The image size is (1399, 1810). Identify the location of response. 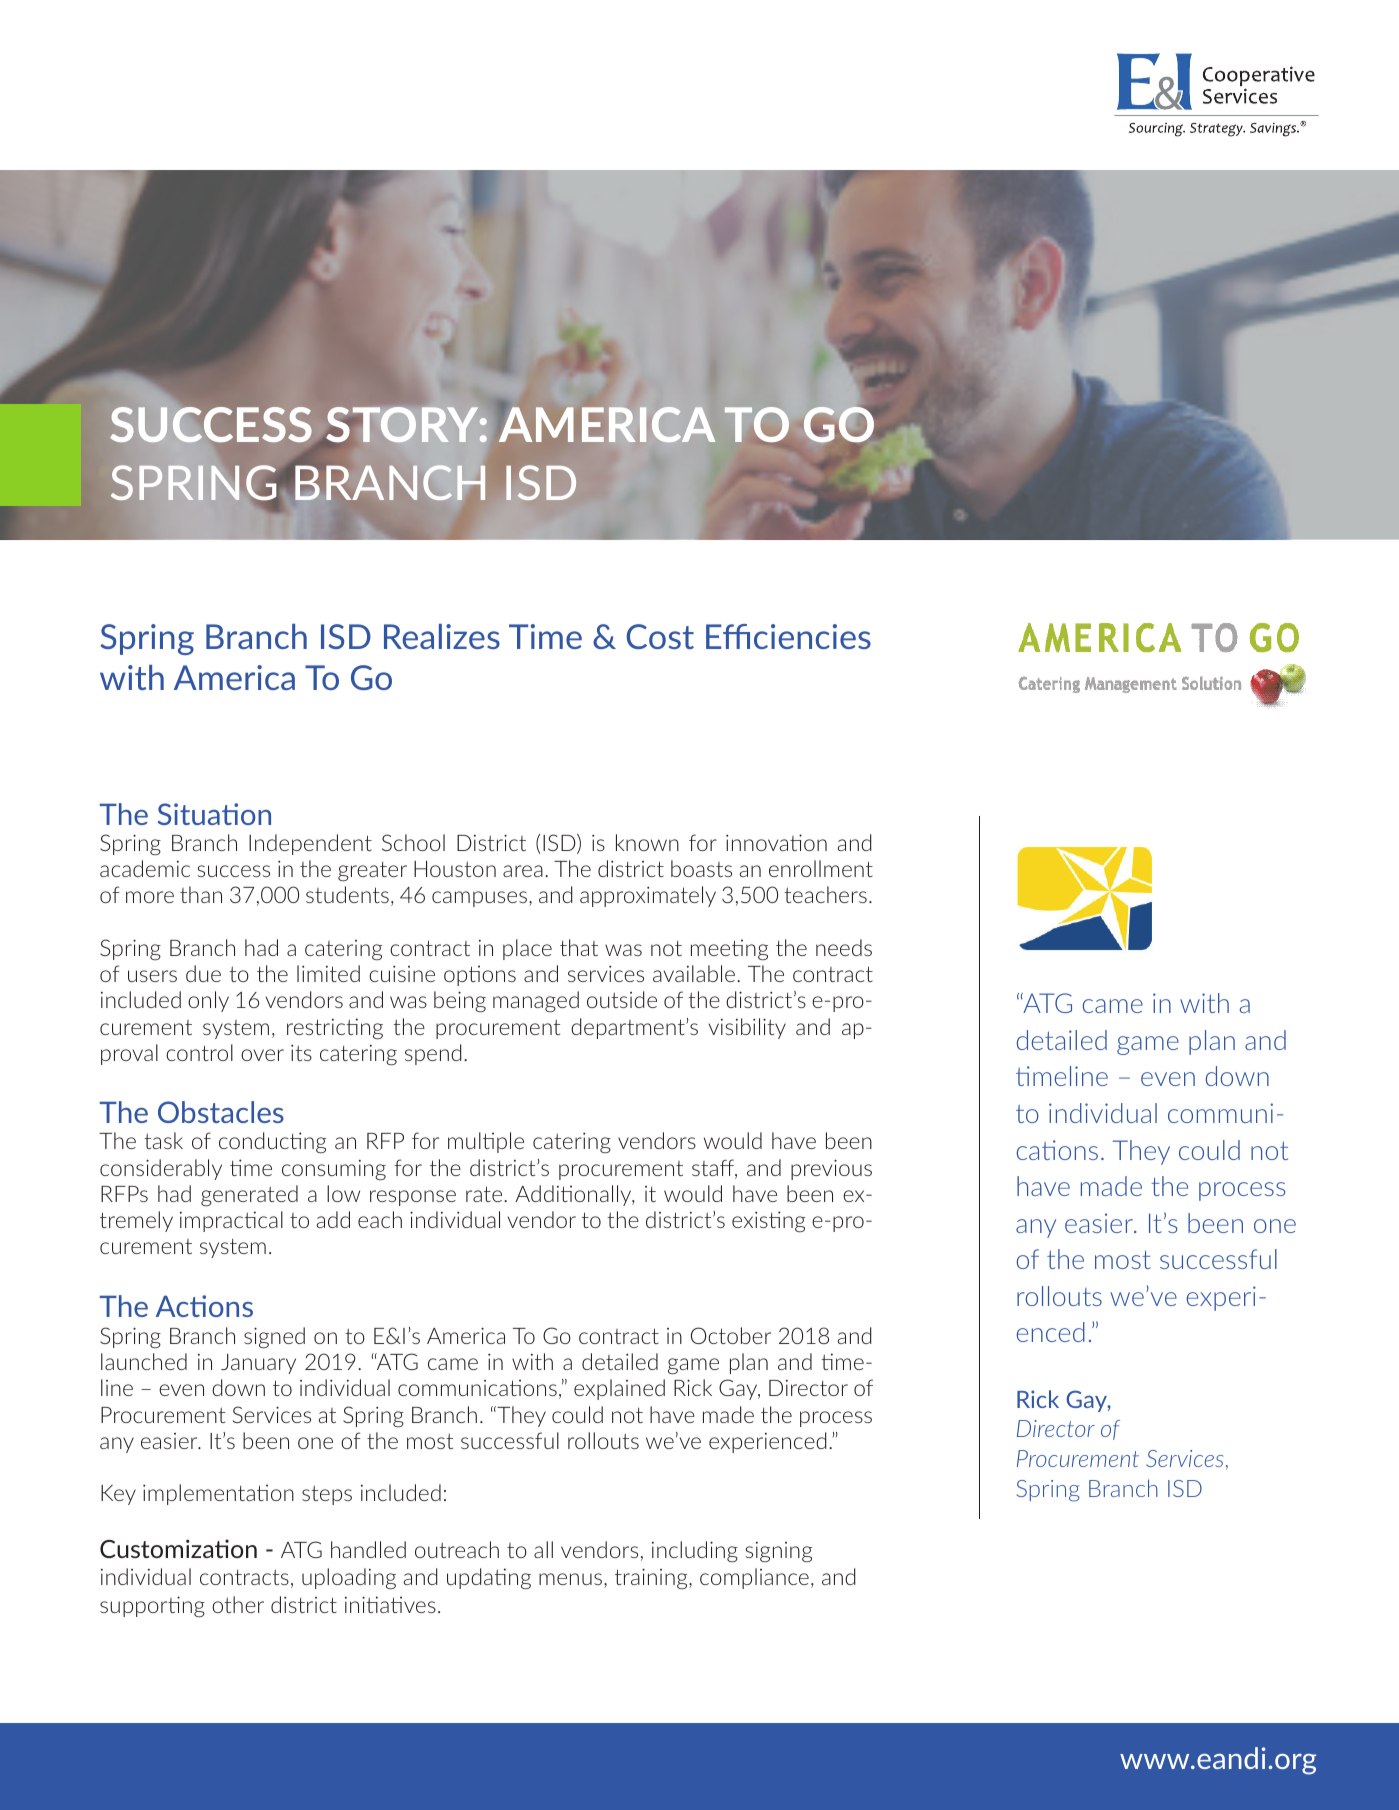
(413, 1198).
